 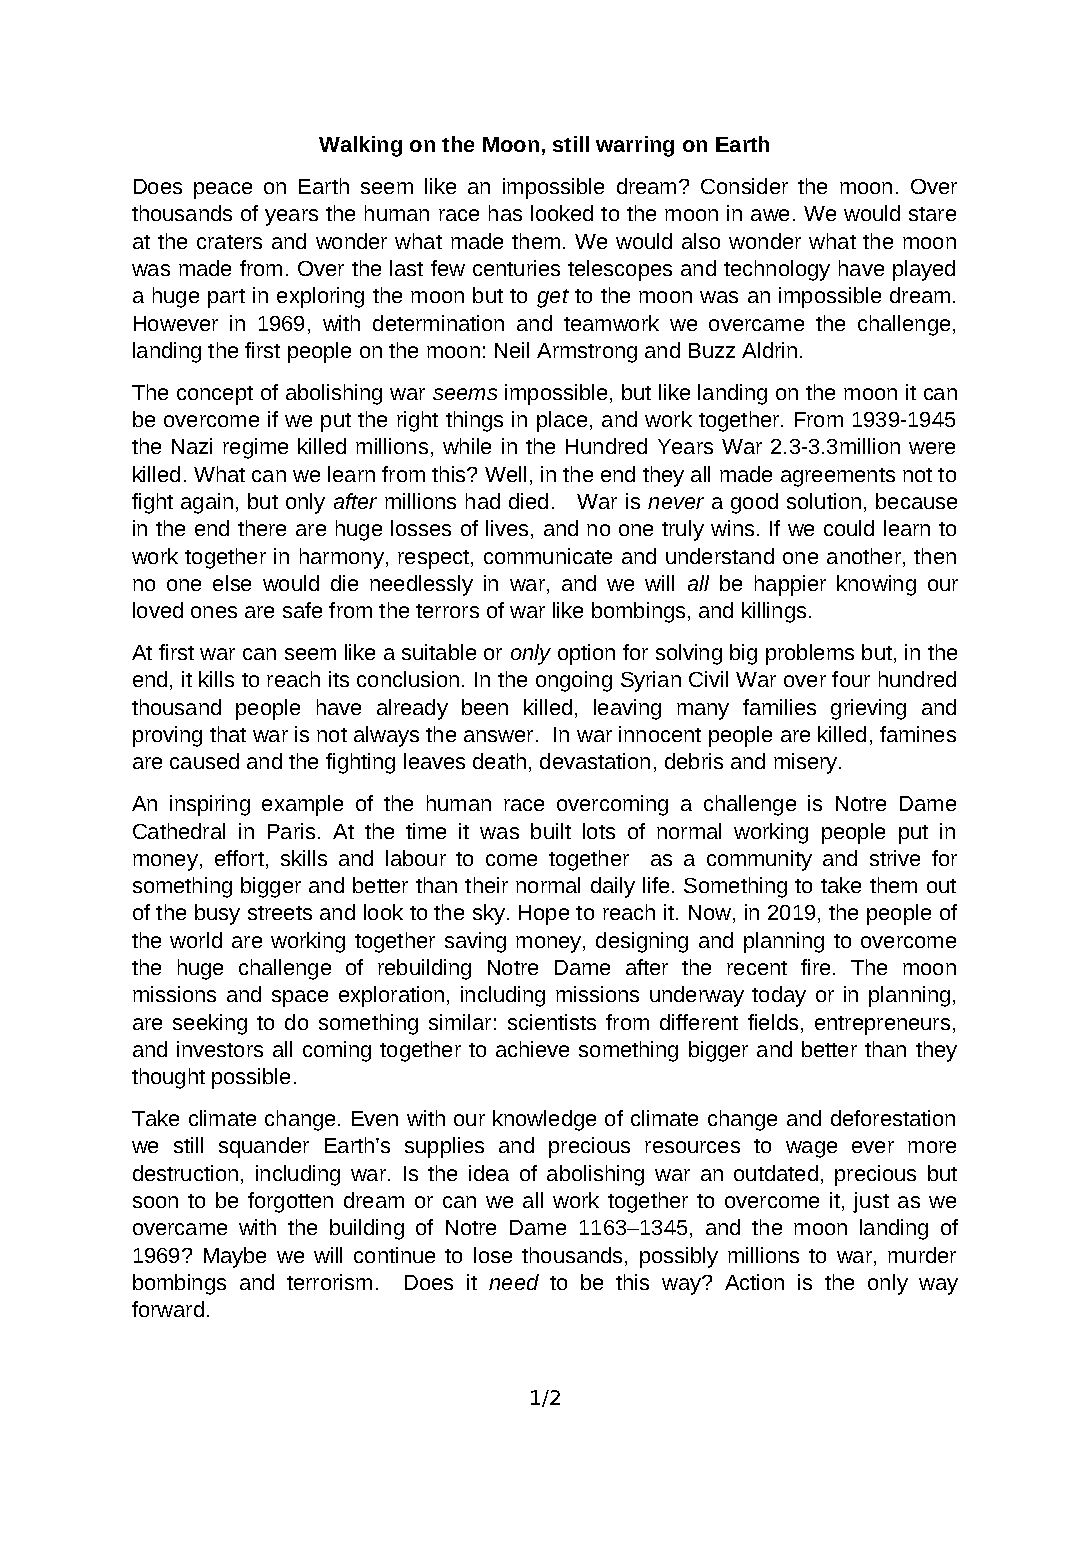 What do you see at coordinates (223, 190) in the screenshot?
I see `peace` at bounding box center [223, 190].
